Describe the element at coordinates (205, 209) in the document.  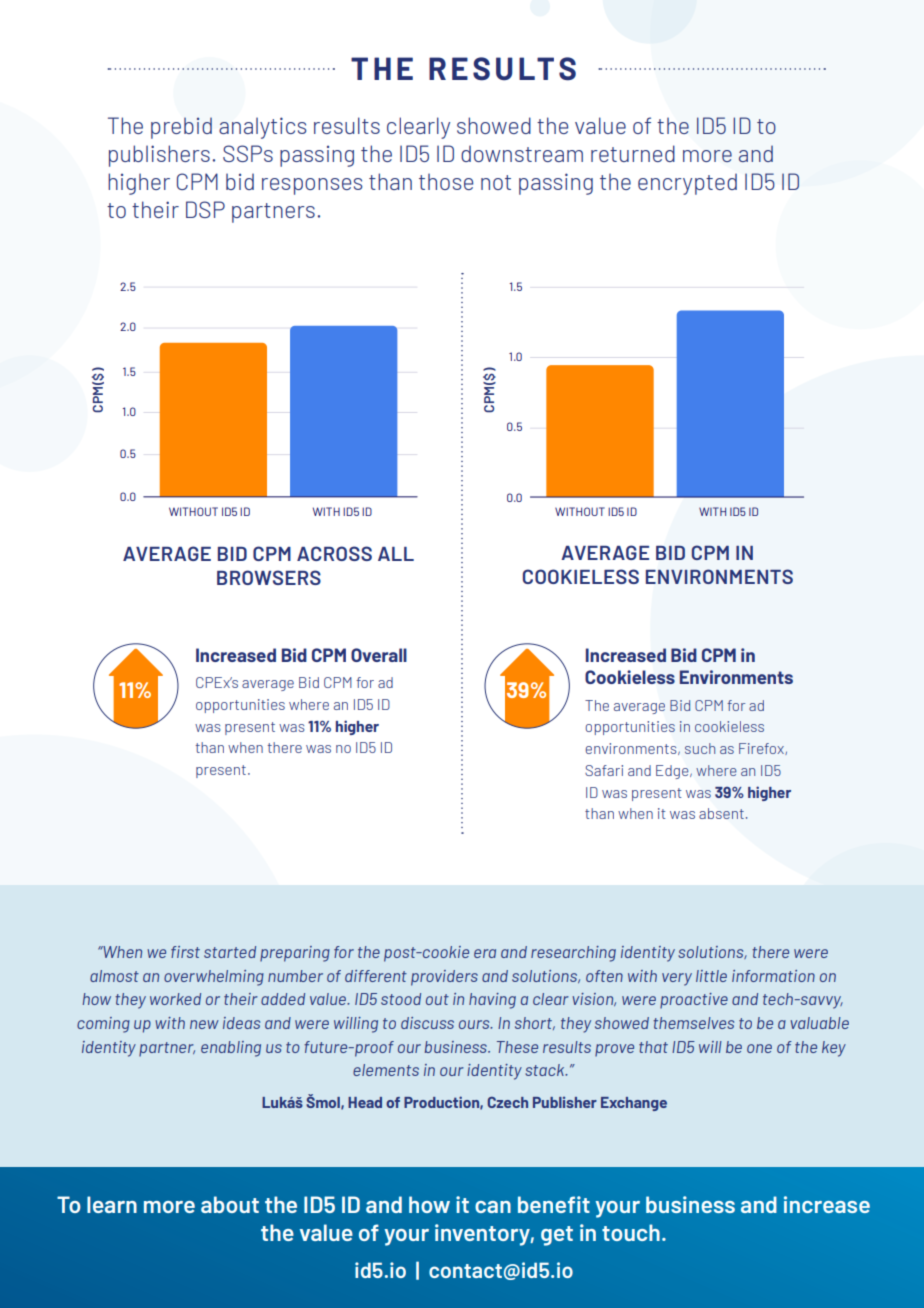
I see `DSP` at that location.
